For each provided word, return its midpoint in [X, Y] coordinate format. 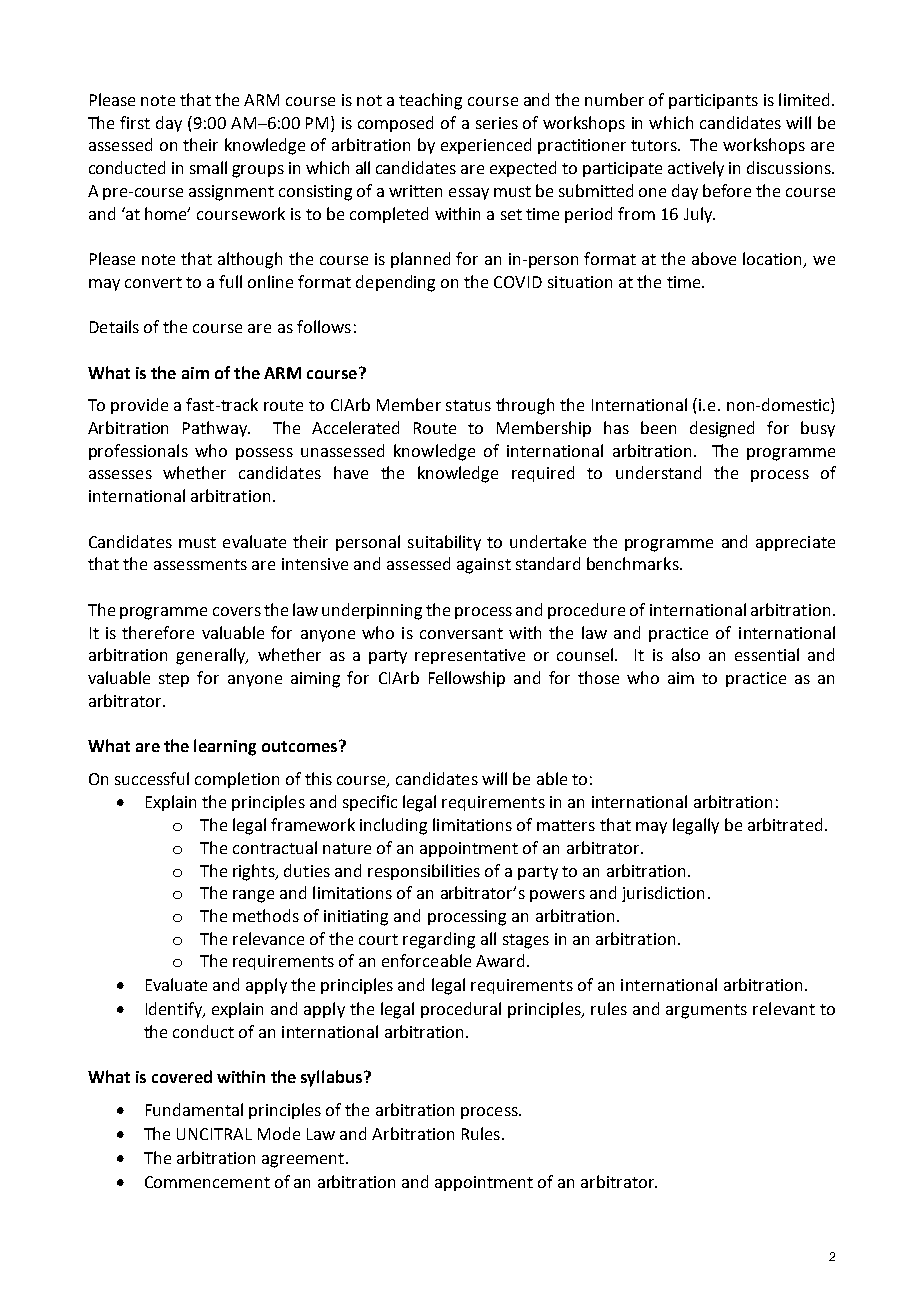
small [208, 167]
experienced [486, 146]
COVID [518, 282]
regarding [439, 940]
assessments [200, 564]
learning [225, 747]
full [230, 281]
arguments [706, 1011]
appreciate [795, 543]
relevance [268, 938]
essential [767, 654]
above [714, 258]
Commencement [207, 1182]
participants [713, 101]
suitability [444, 543]
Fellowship [467, 679]
